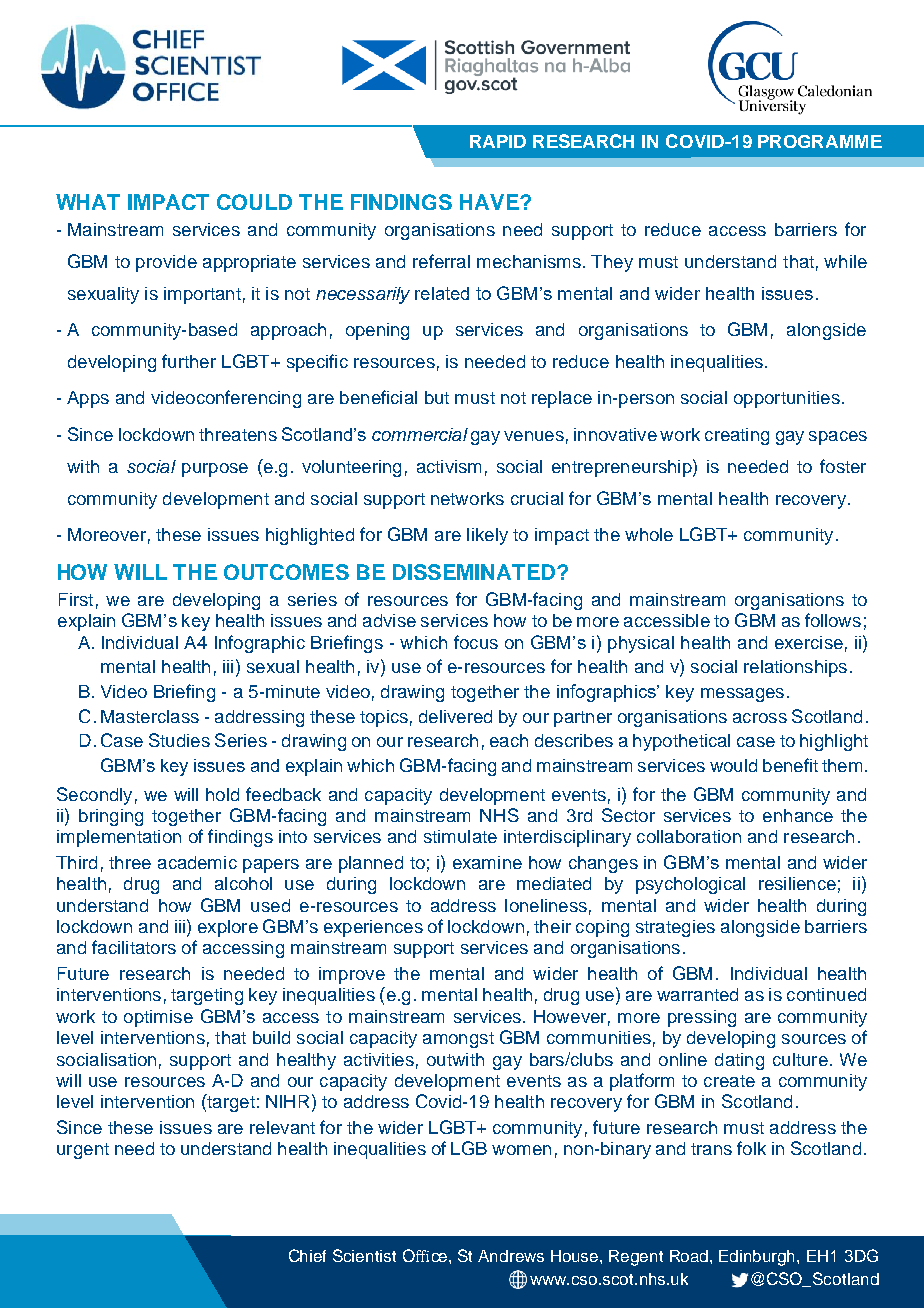  Describe the element at coordinates (197, 862) in the screenshot. I see `academic` at that location.
